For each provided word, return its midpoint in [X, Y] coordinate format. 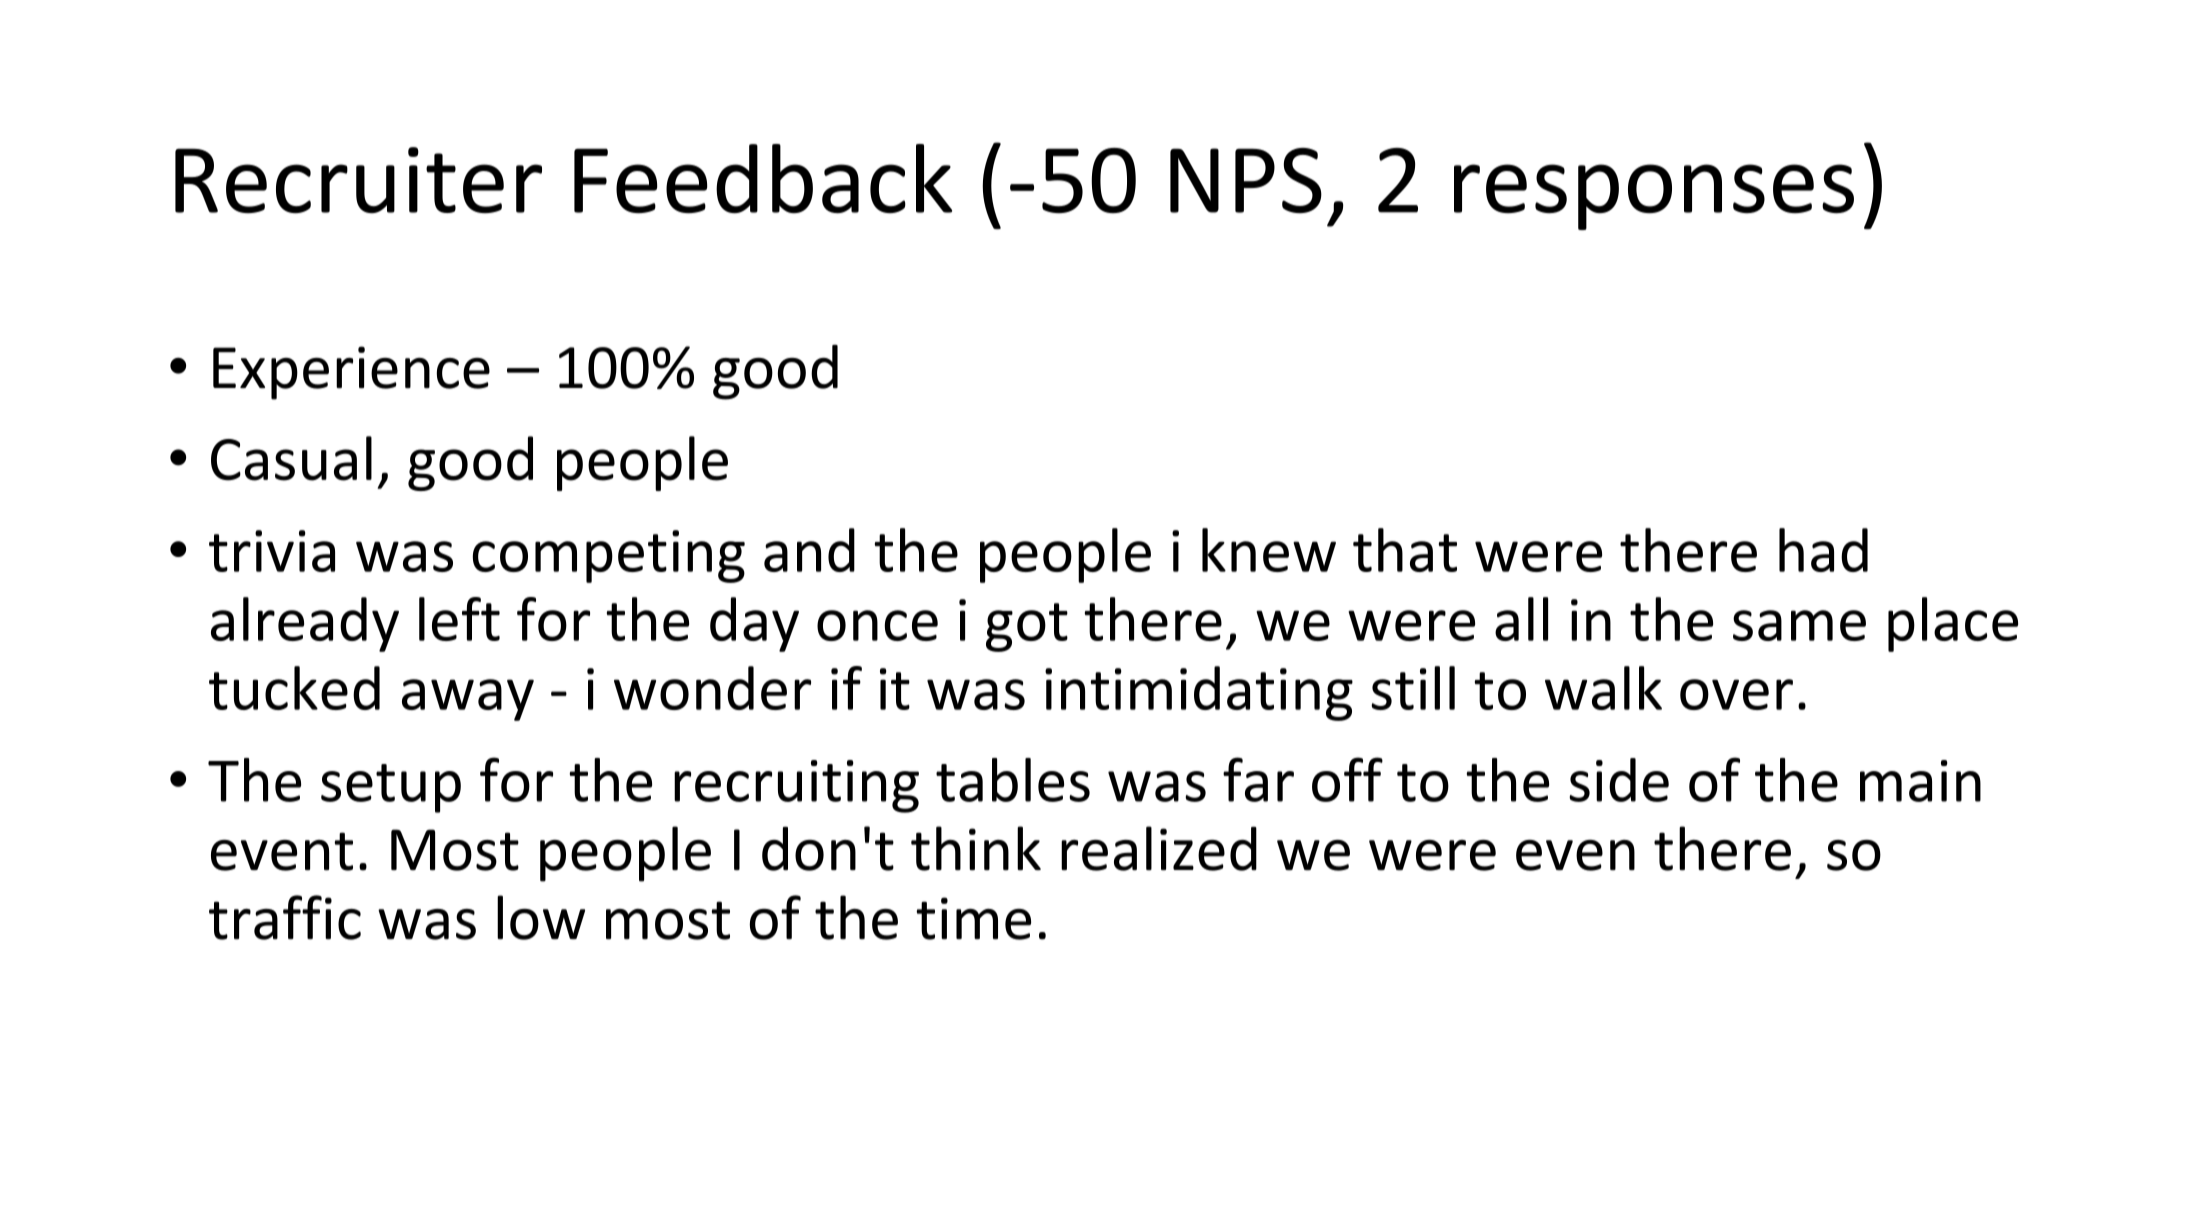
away [468, 700]
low [541, 917]
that [1405, 550]
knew [1269, 550]
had [1823, 550]
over [1736, 694]
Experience [351, 373]
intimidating [1199, 693]
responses [1654, 197]
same [1799, 625]
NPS [1246, 180]
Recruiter [358, 180]
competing [609, 556]
